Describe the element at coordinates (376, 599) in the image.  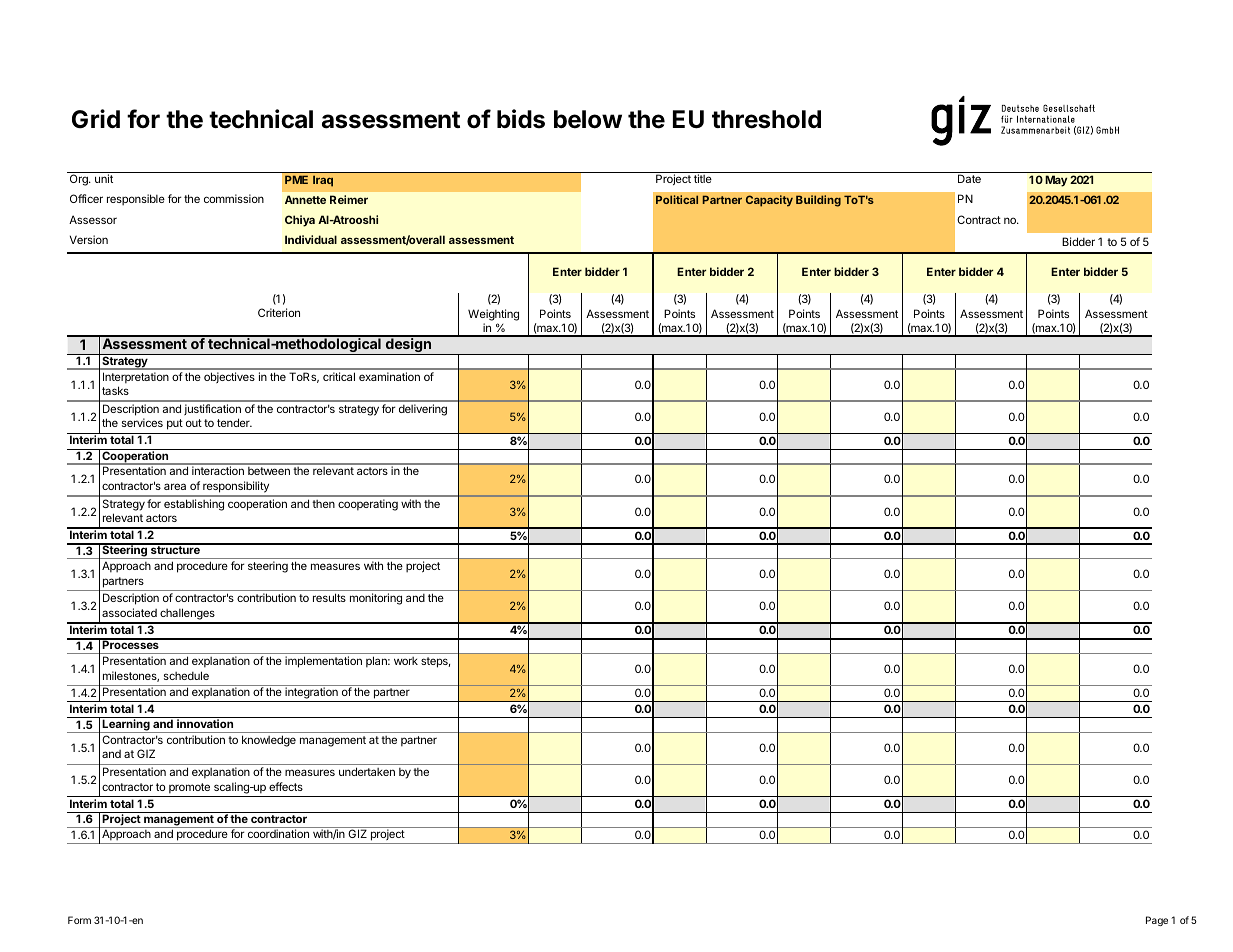
I see `monitoring` at that location.
